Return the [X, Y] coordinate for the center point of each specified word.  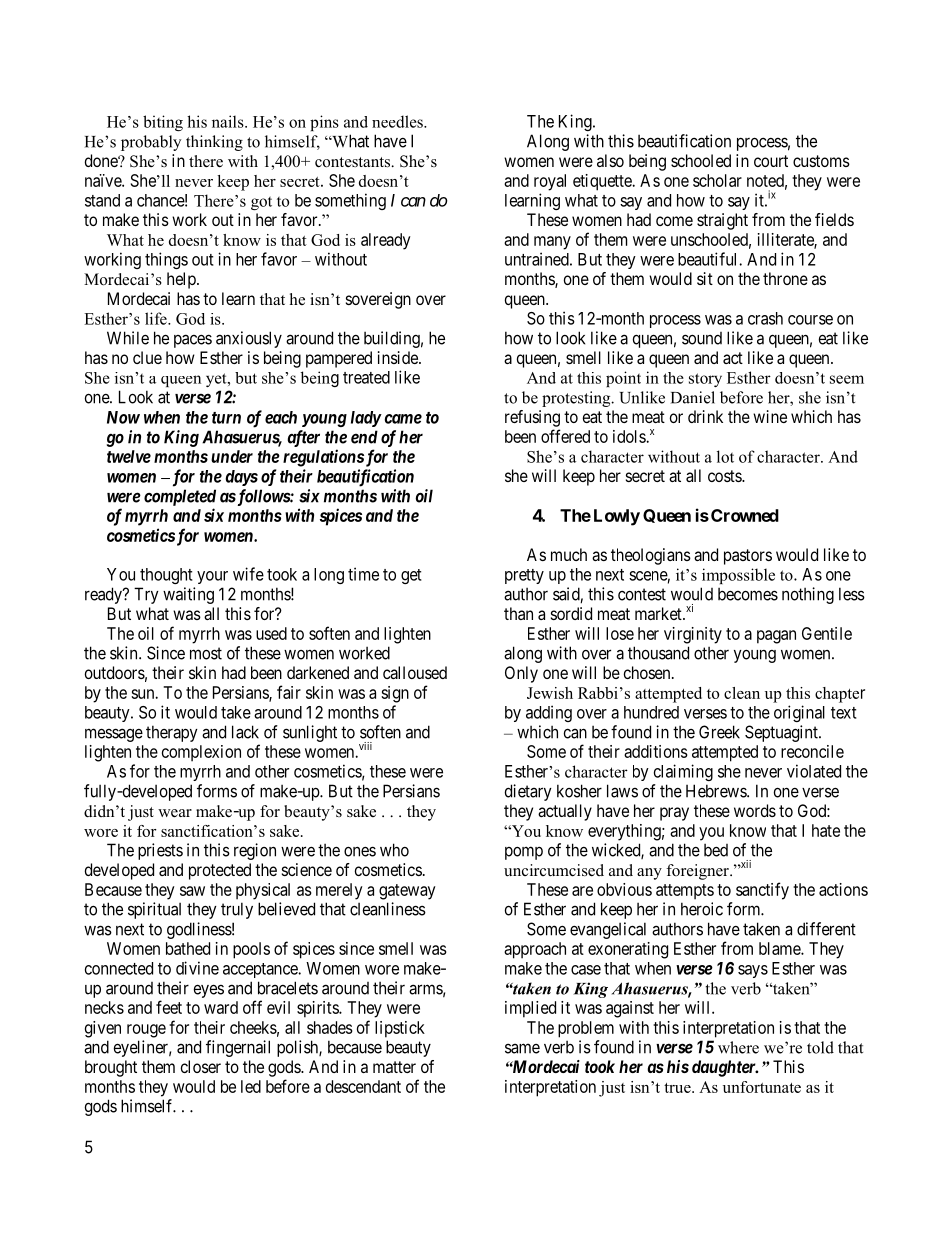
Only [521, 674]
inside [399, 357]
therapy [172, 733]
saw [192, 891]
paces [193, 341]
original [799, 713]
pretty [524, 576]
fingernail [238, 1048]
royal [550, 182]
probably [151, 143]
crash [765, 318]
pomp [524, 853]
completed [180, 497]
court [771, 161]
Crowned [745, 515]
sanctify [762, 891]
